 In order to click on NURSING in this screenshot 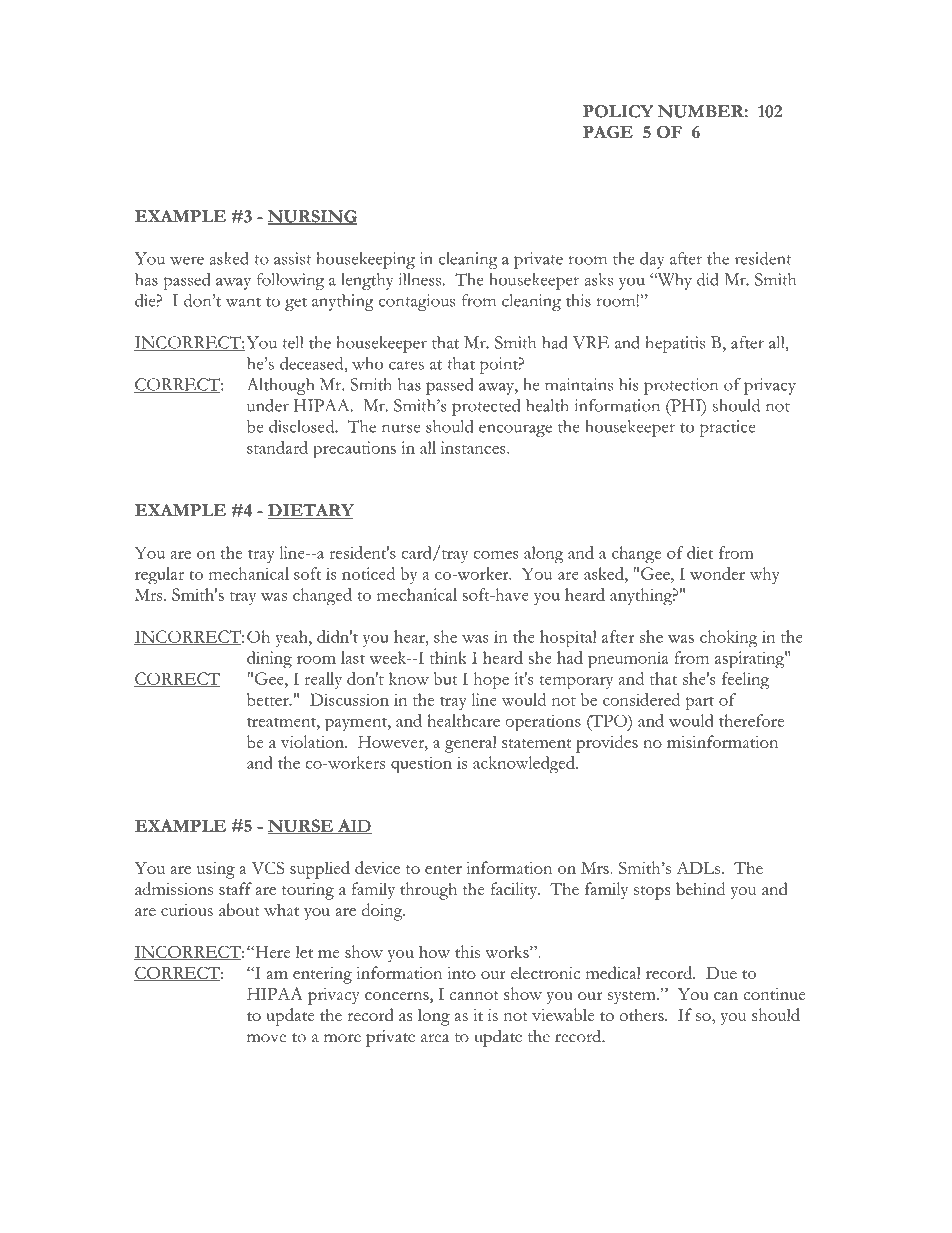, I will do `click(312, 217)`.
